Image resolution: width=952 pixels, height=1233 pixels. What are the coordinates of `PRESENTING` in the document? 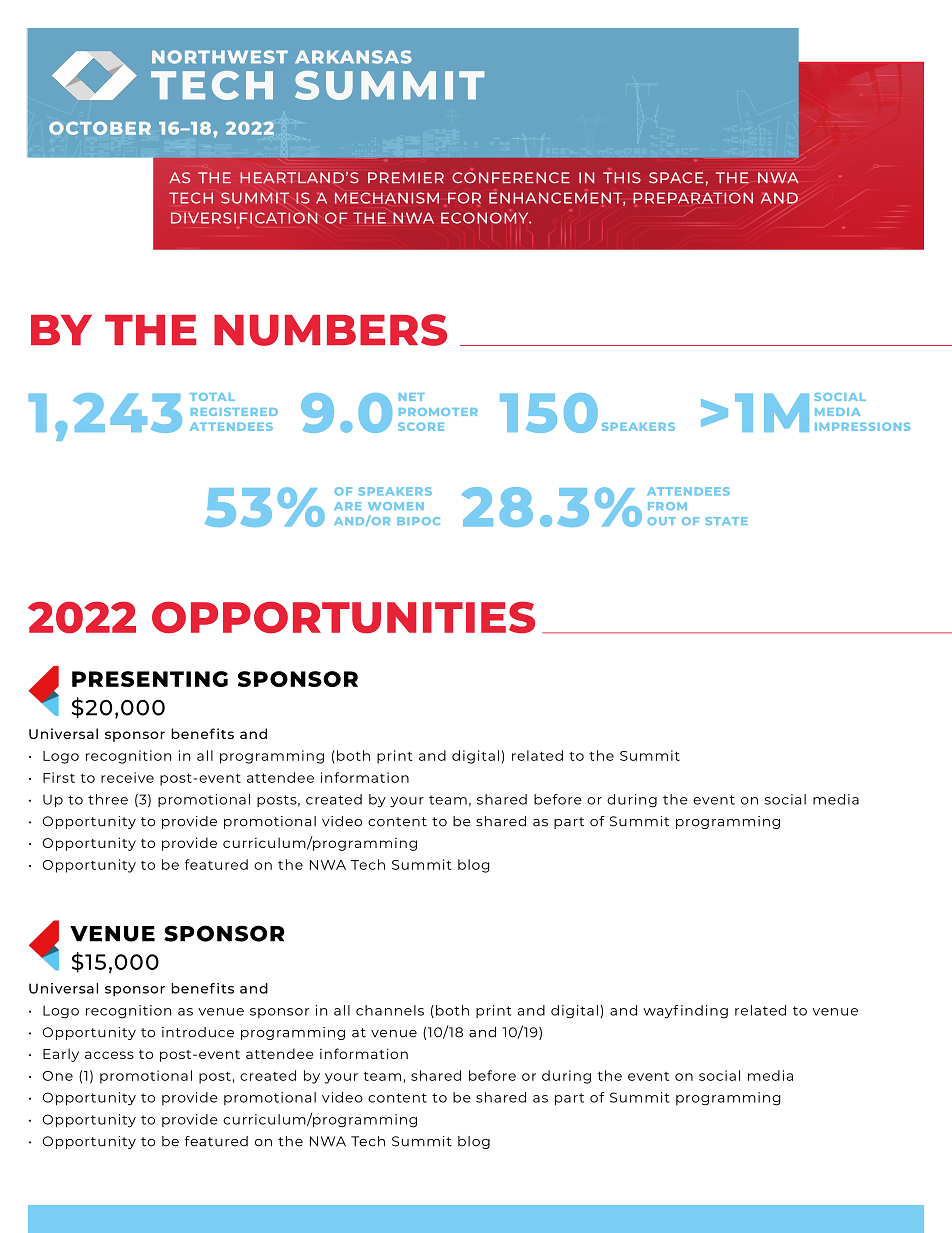 It's located at (150, 679).
